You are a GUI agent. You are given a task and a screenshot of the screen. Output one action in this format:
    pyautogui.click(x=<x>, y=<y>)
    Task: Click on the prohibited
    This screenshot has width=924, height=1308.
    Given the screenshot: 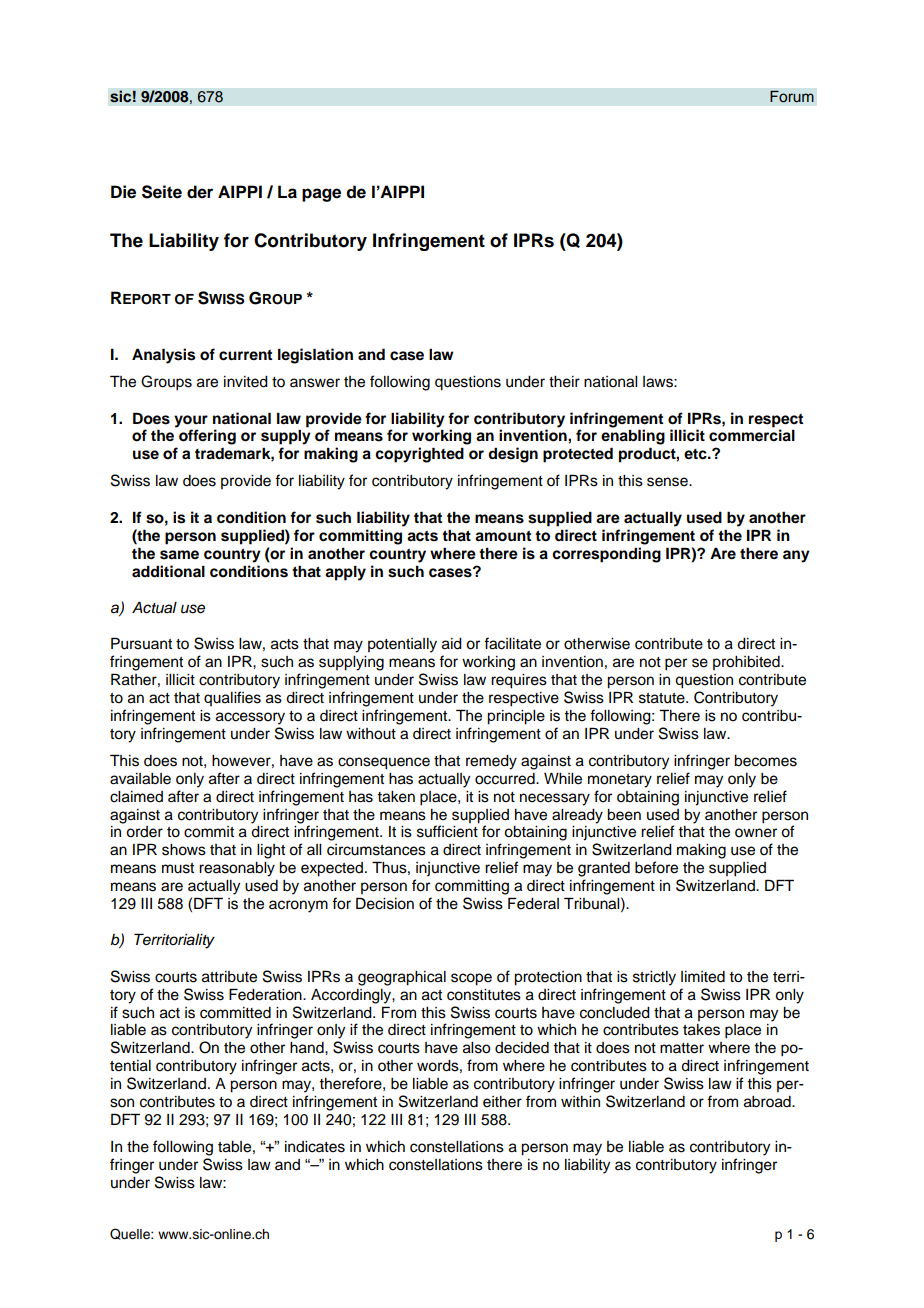 What is the action you would take?
    pyautogui.click(x=747, y=663)
